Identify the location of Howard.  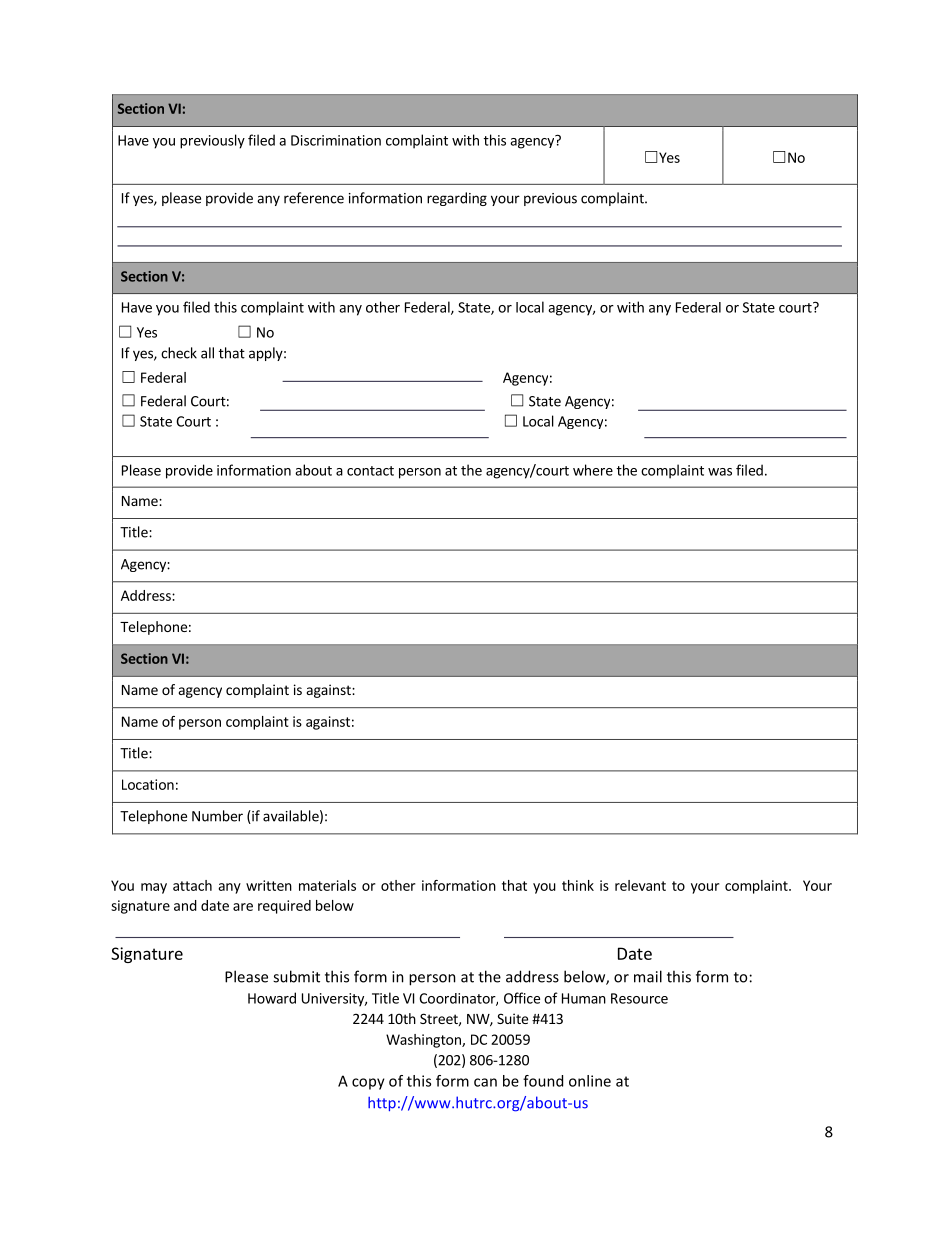
(272, 998).
